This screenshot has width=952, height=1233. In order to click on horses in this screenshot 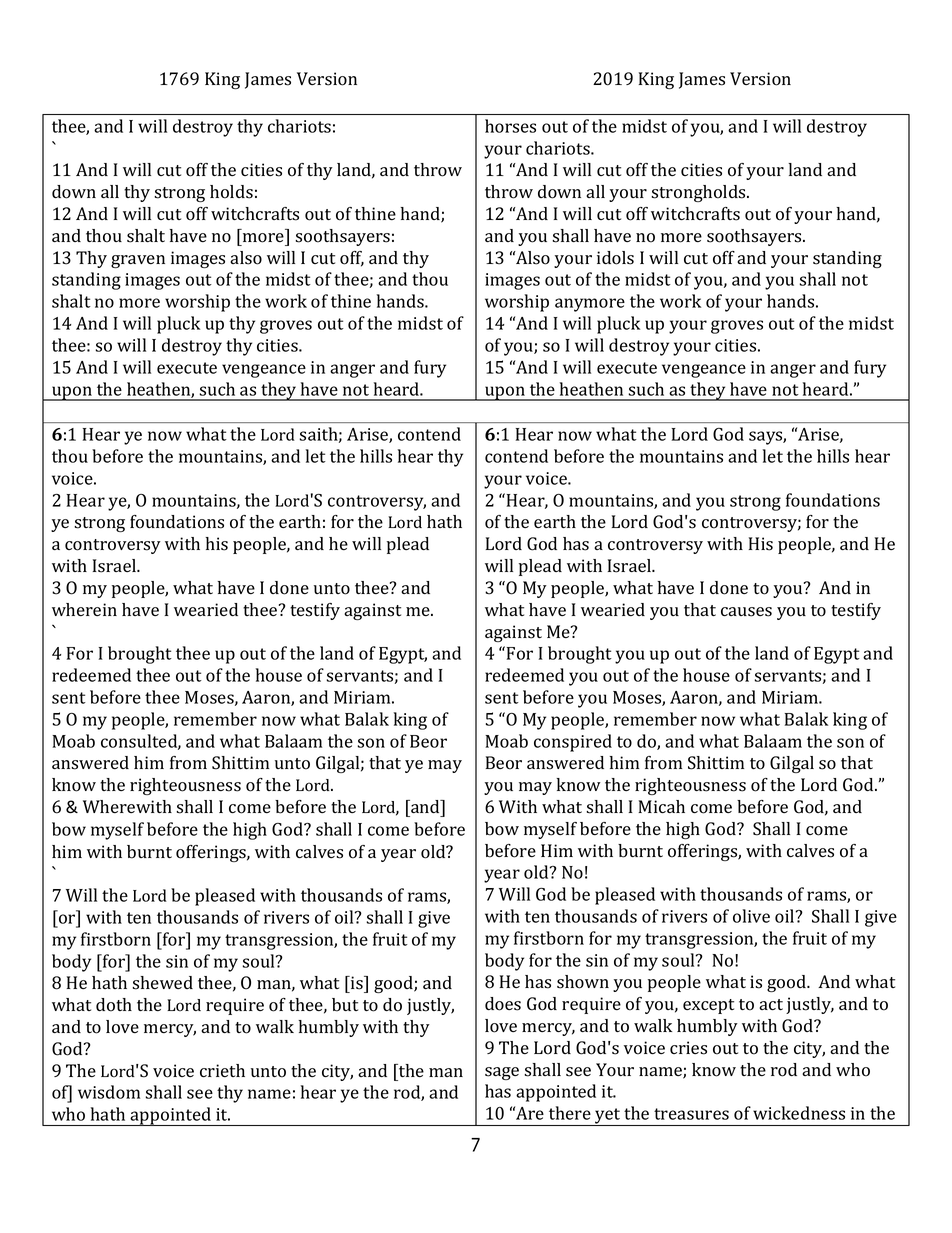, I will do `click(510, 126)`.
